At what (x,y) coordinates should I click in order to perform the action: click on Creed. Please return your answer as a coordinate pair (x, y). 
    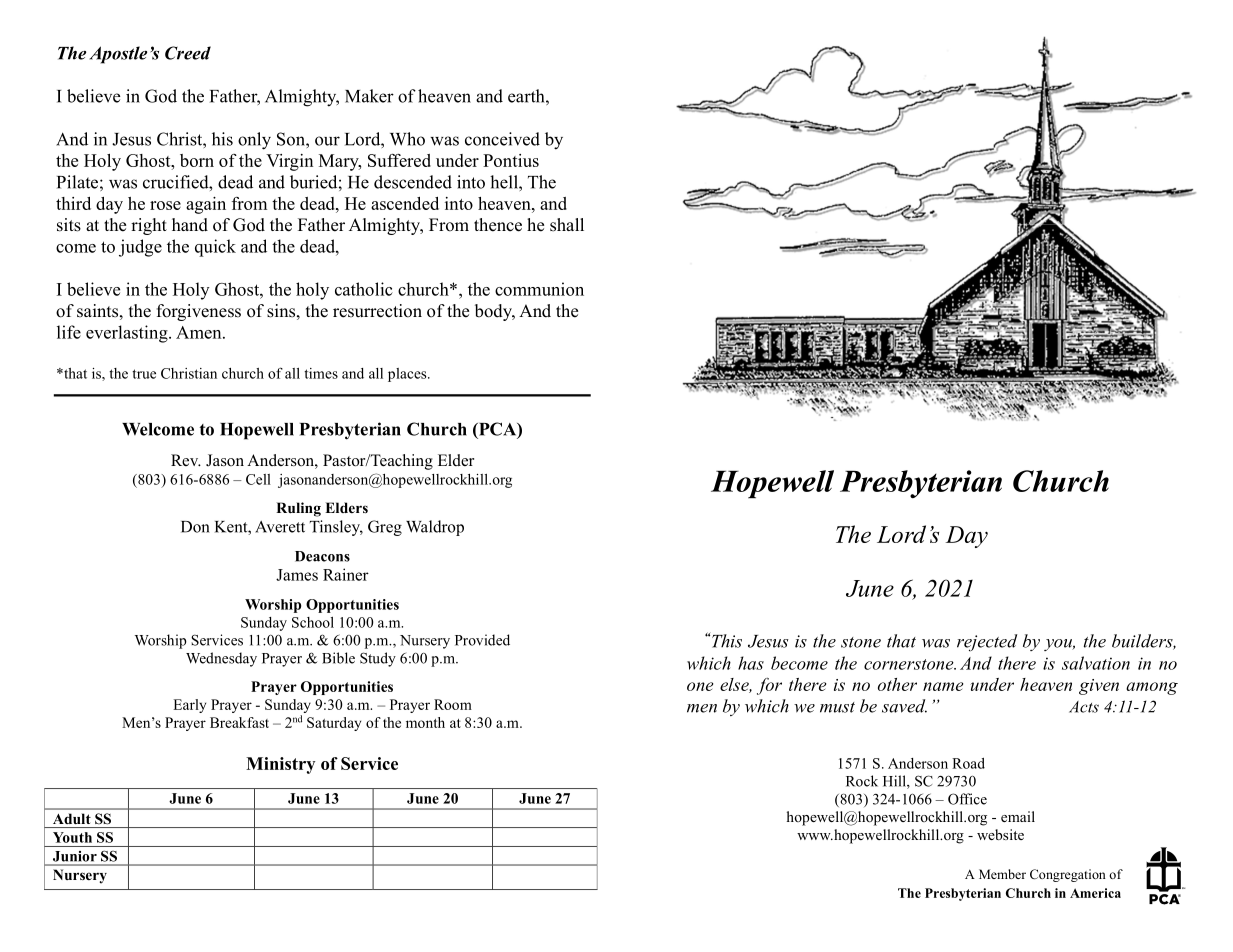
    Looking at the image, I should click on (188, 53).
